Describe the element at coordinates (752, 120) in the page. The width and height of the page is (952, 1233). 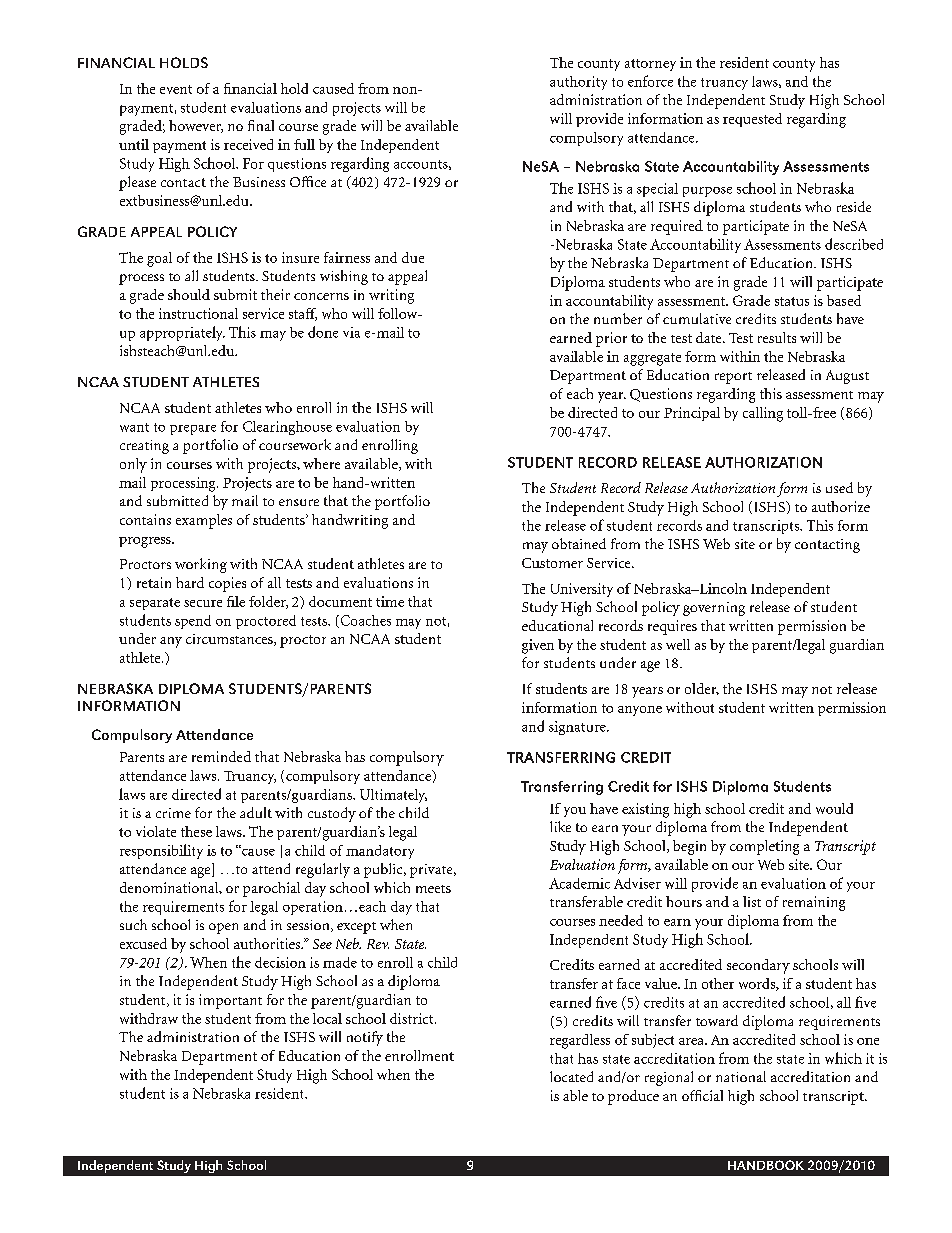
I see `requested` at that location.
